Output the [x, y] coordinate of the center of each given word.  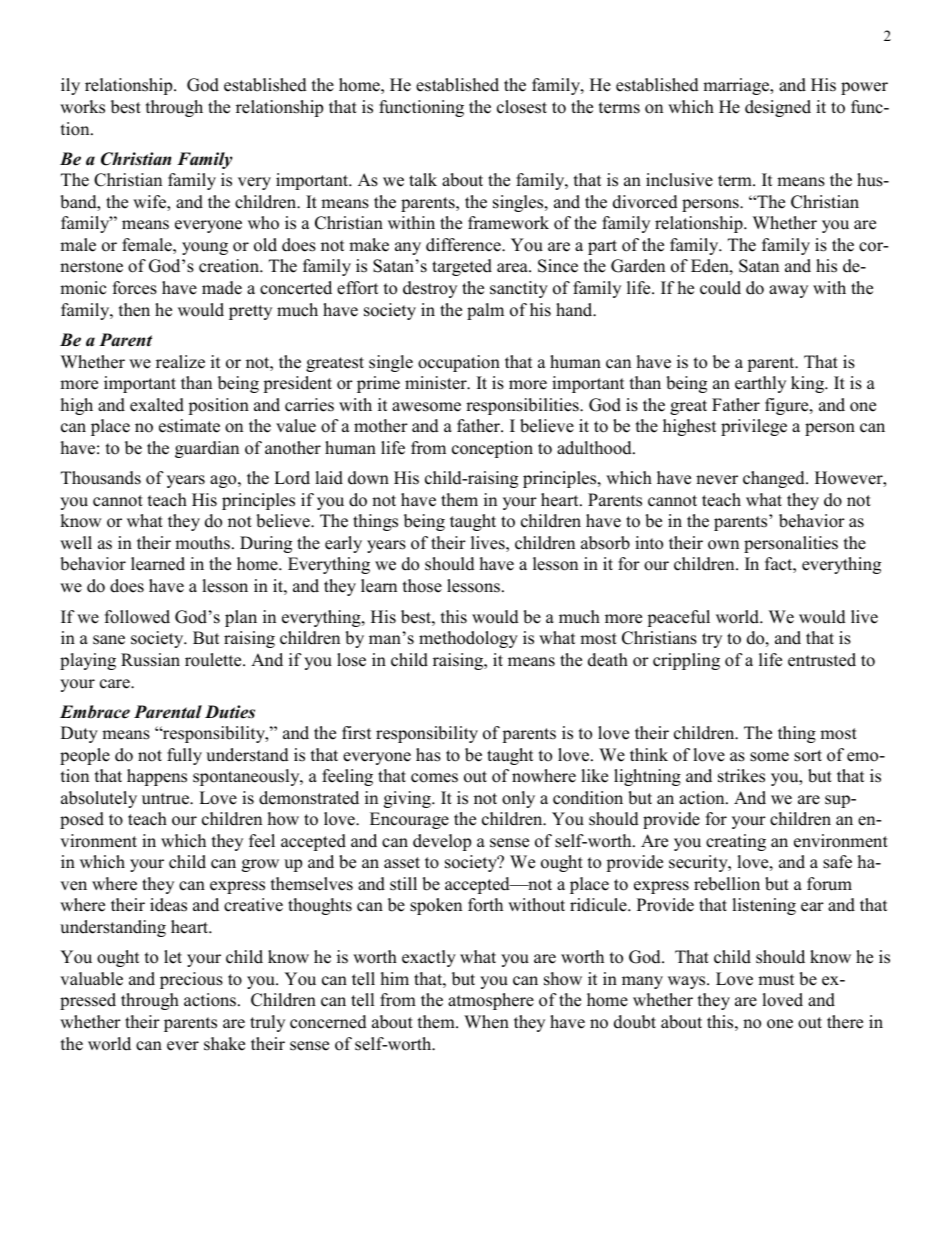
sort [808, 756]
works [82, 107]
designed [778, 108]
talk [423, 179]
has [428, 755]
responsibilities [523, 406]
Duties [230, 712]
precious [191, 980]
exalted [157, 405]
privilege [754, 427]
